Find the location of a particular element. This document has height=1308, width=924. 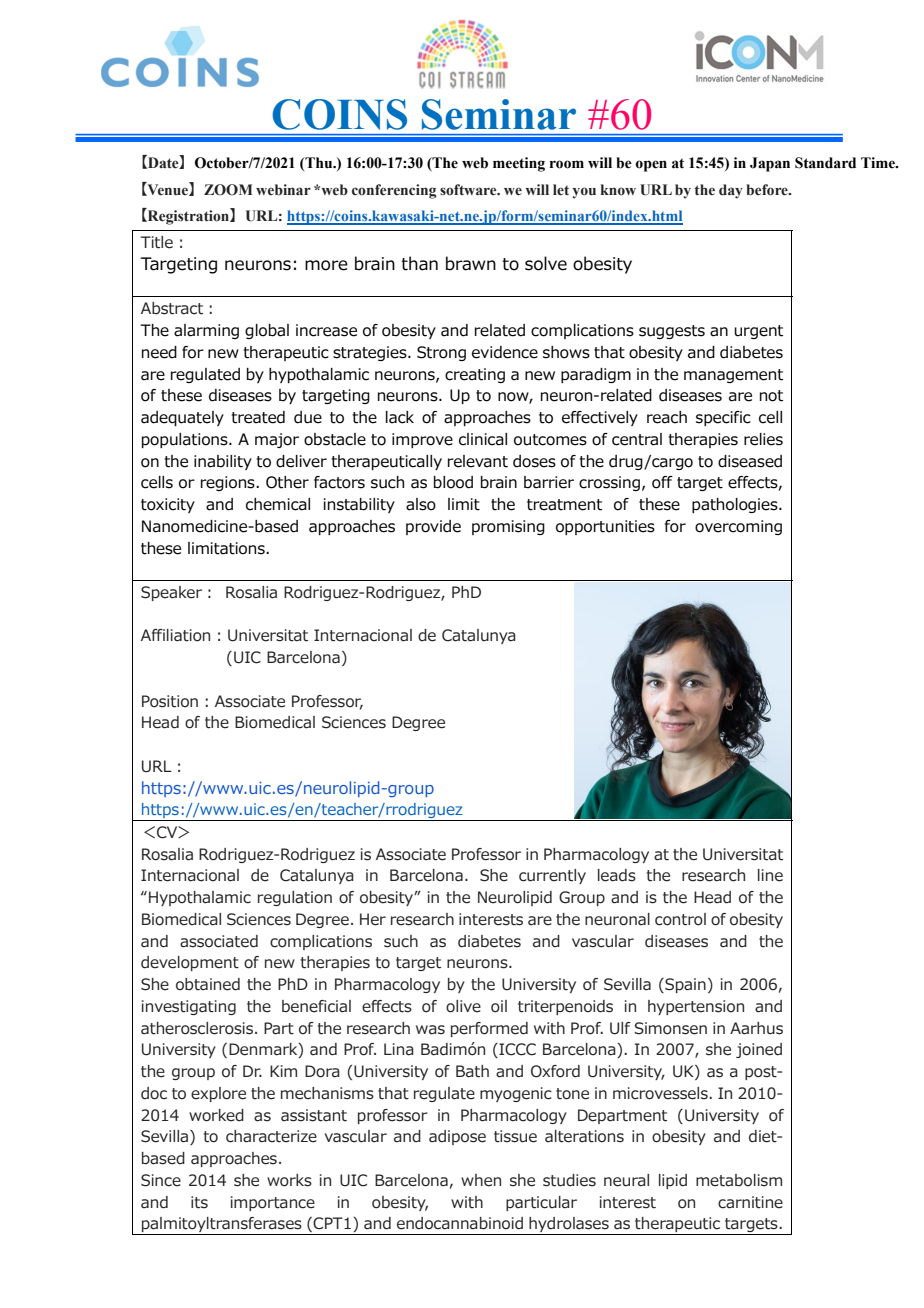

currently is located at coordinates (552, 876).
